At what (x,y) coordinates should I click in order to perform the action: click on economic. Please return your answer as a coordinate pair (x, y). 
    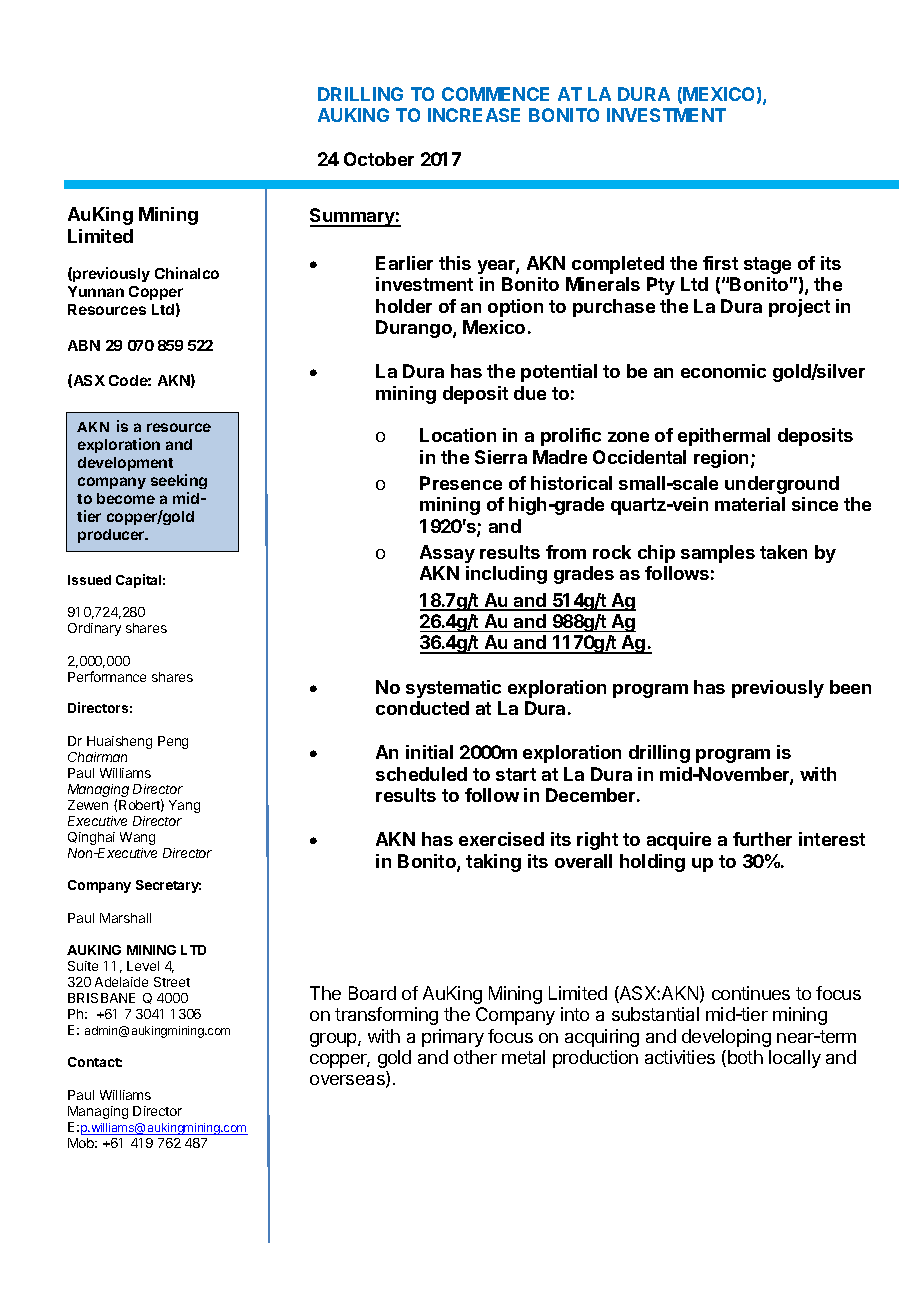
    Looking at the image, I should click on (723, 371).
